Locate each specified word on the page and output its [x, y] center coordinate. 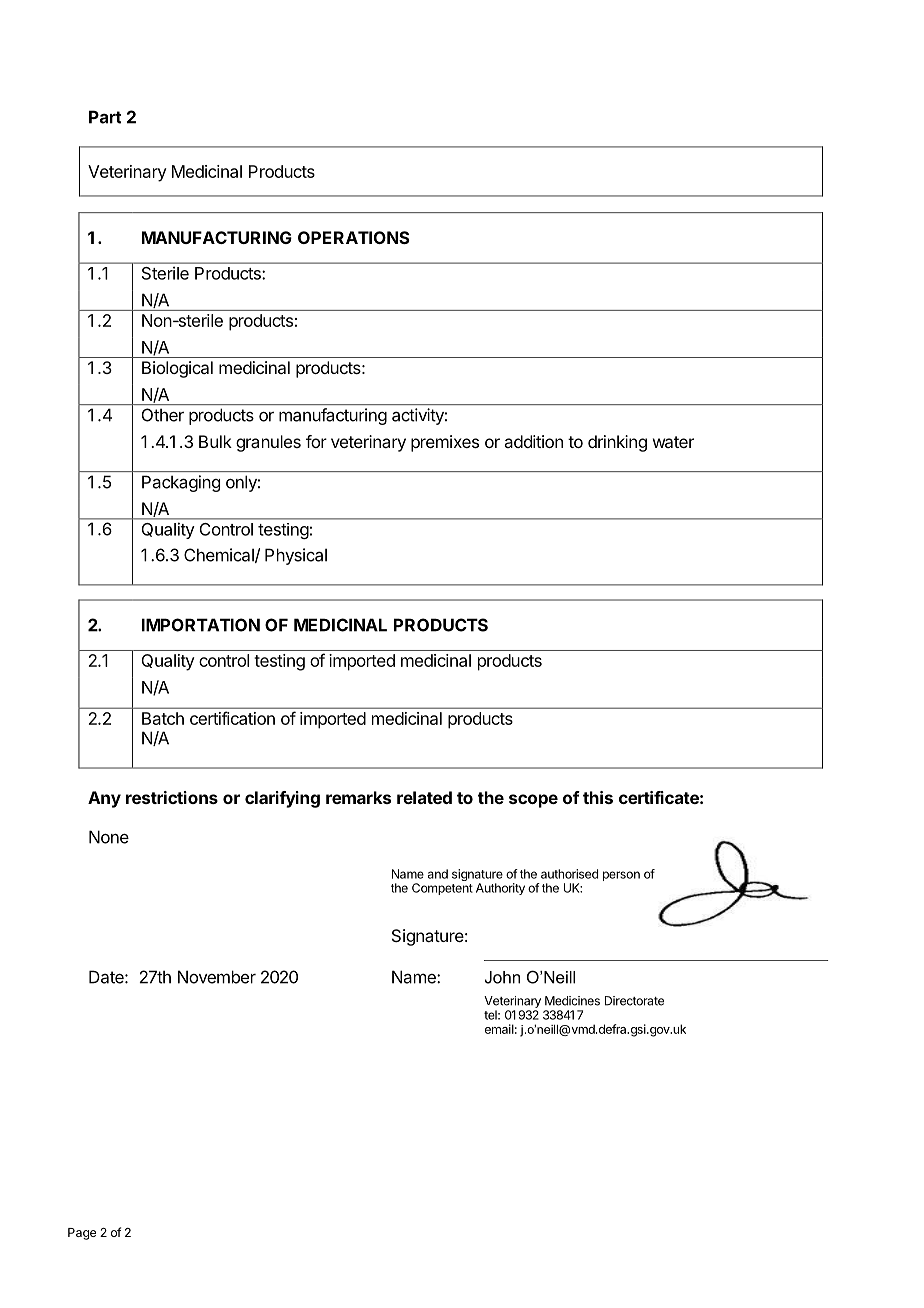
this [598, 797]
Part [105, 117]
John [502, 977]
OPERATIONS [354, 237]
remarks [358, 797]
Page [82, 1234]
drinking [617, 443]
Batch [163, 718]
